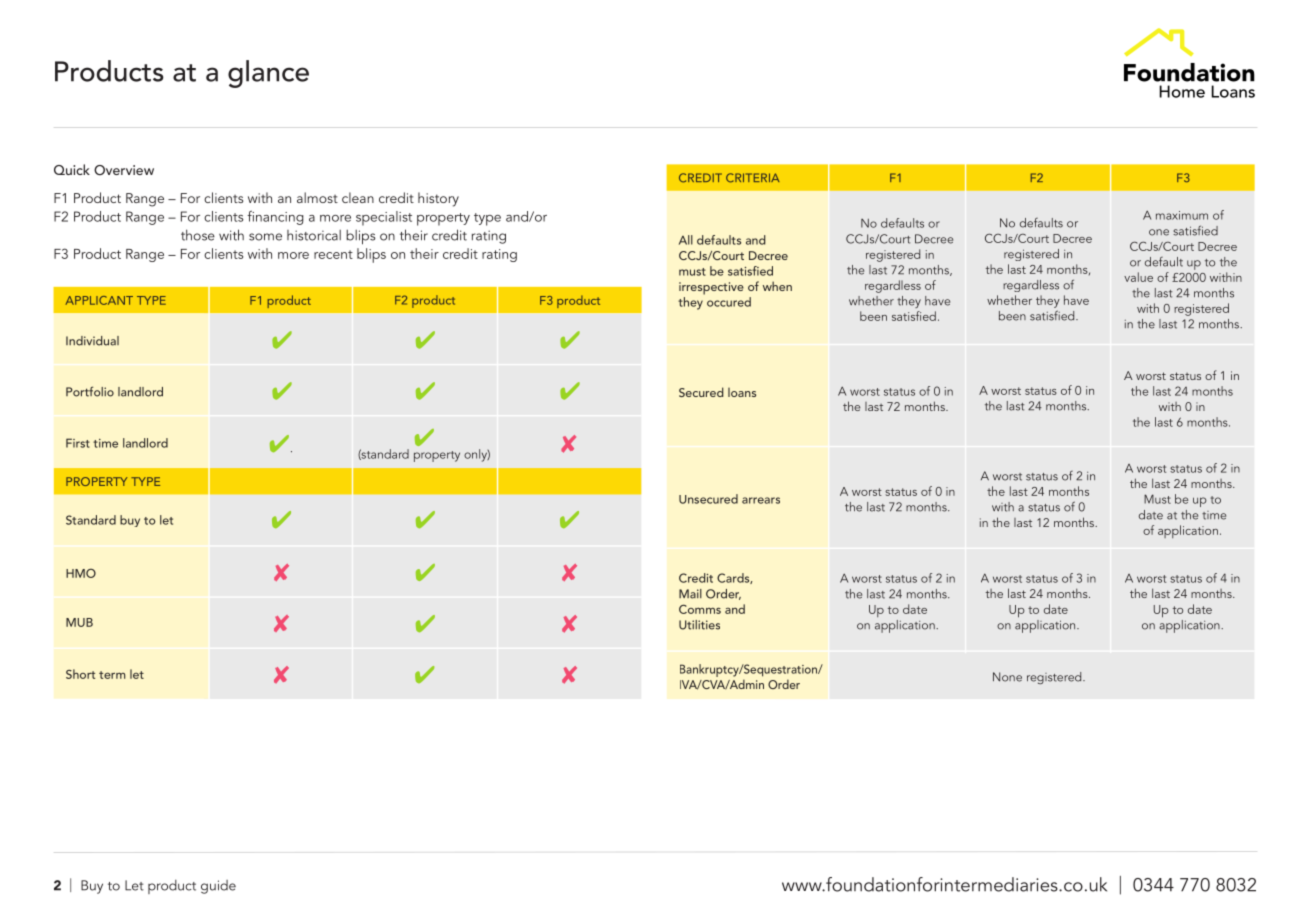 The height and width of the page is (924, 1308). I want to click on CRITERIA, so click(753, 178).
